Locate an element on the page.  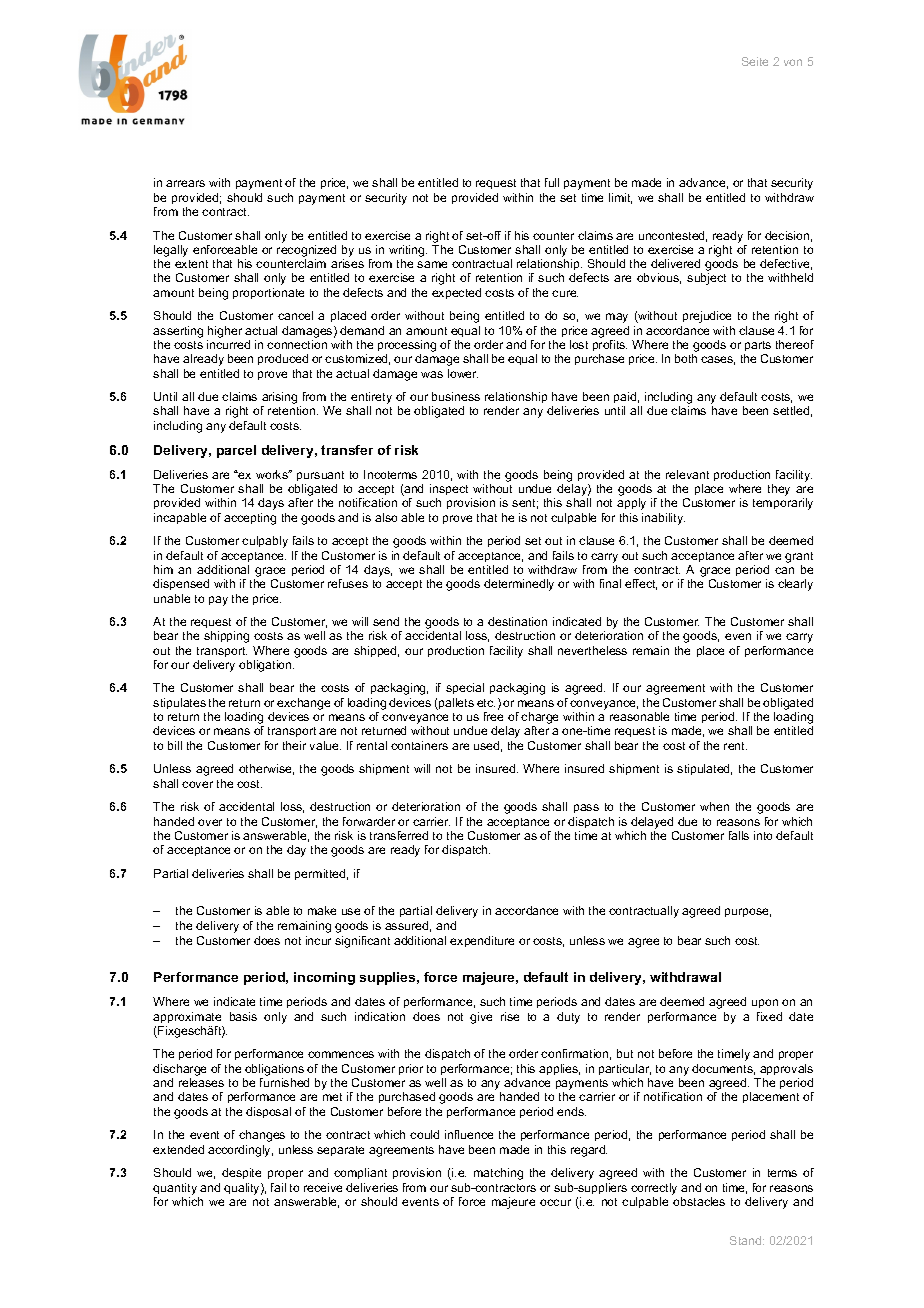
Seite is located at coordinates (755, 61).
